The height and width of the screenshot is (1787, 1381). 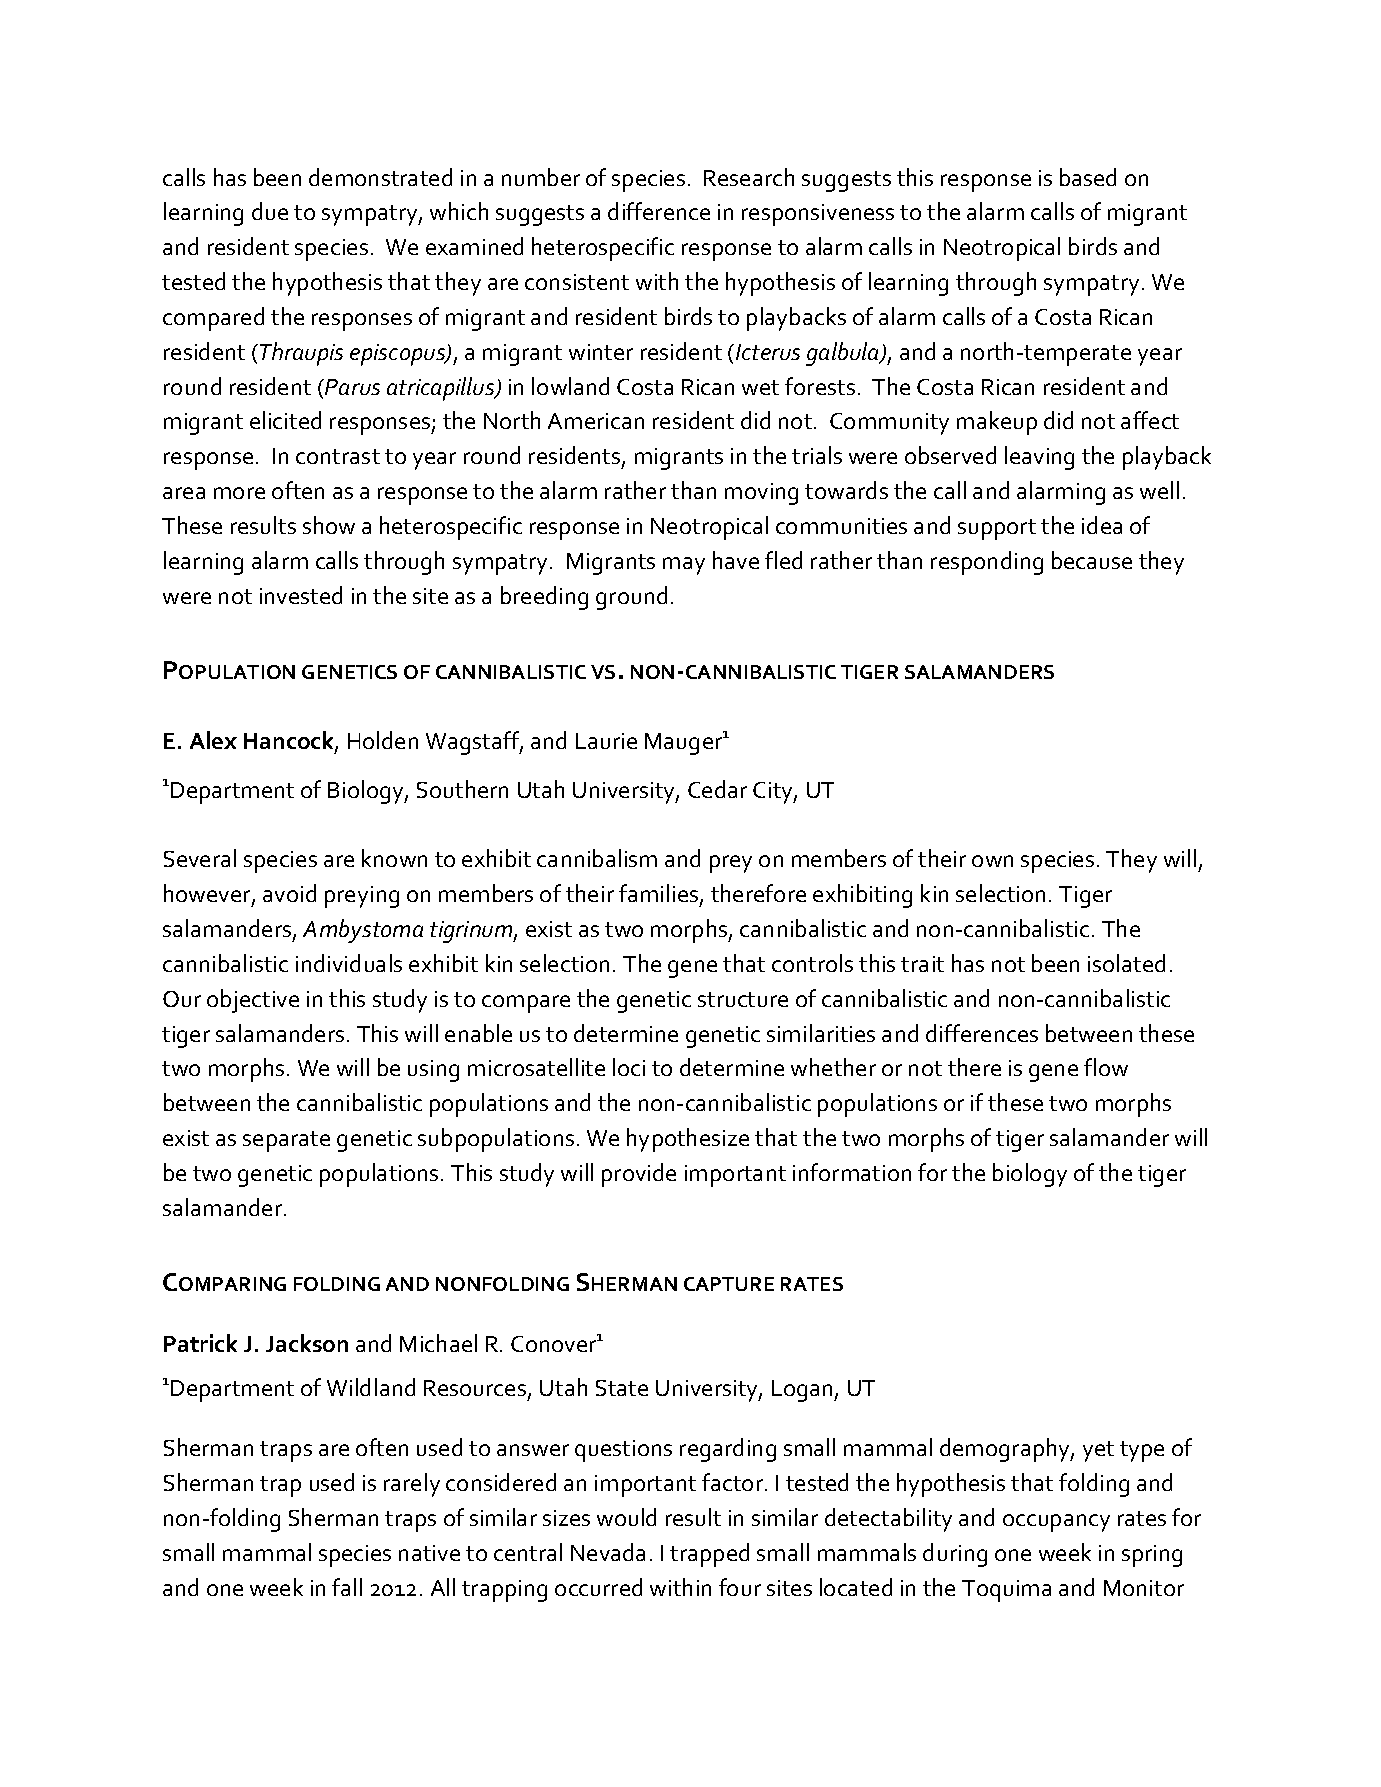 I want to click on Research, so click(x=749, y=177).
